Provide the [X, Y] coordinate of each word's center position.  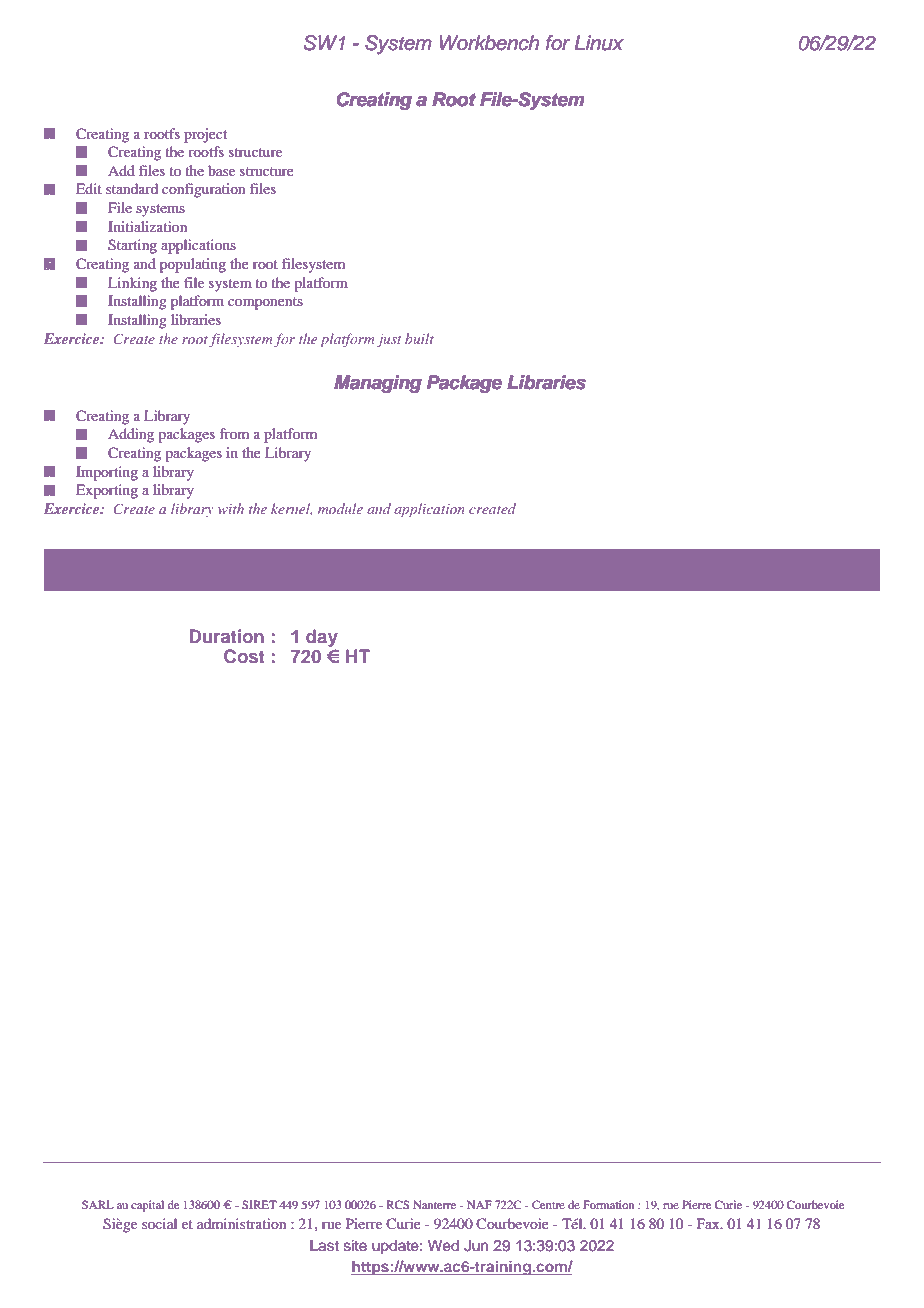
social [159, 1223]
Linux [599, 43]
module [340, 508]
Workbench [489, 43]
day [322, 638]
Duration [226, 636]
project [205, 135]
